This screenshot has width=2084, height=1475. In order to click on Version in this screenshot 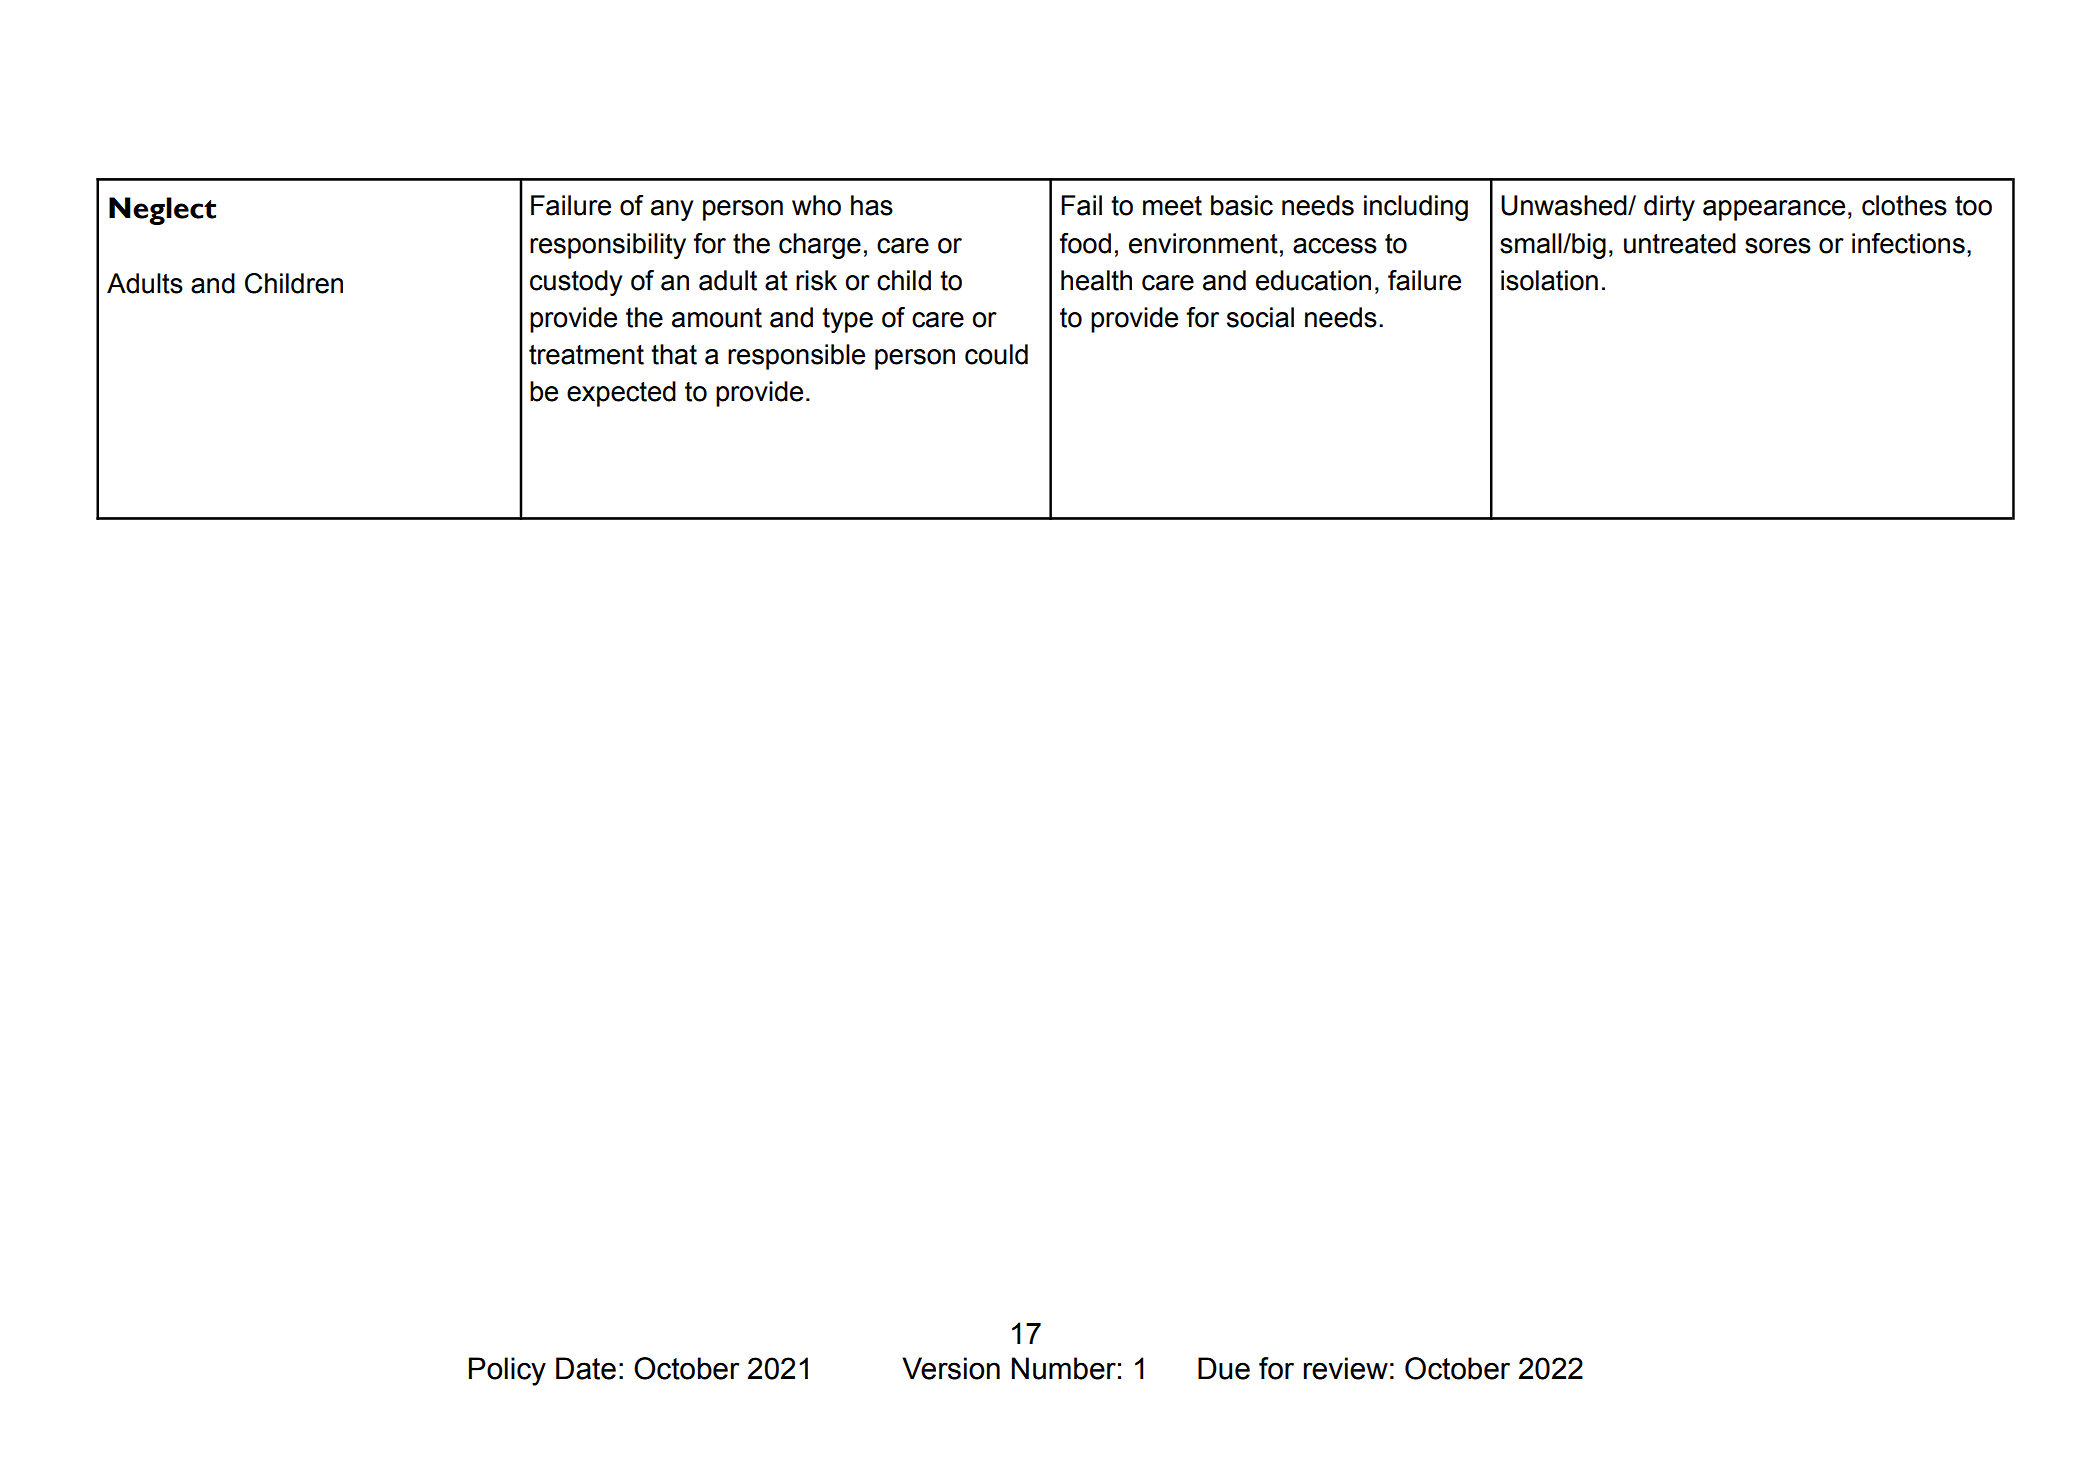, I will do `click(951, 1368)`.
